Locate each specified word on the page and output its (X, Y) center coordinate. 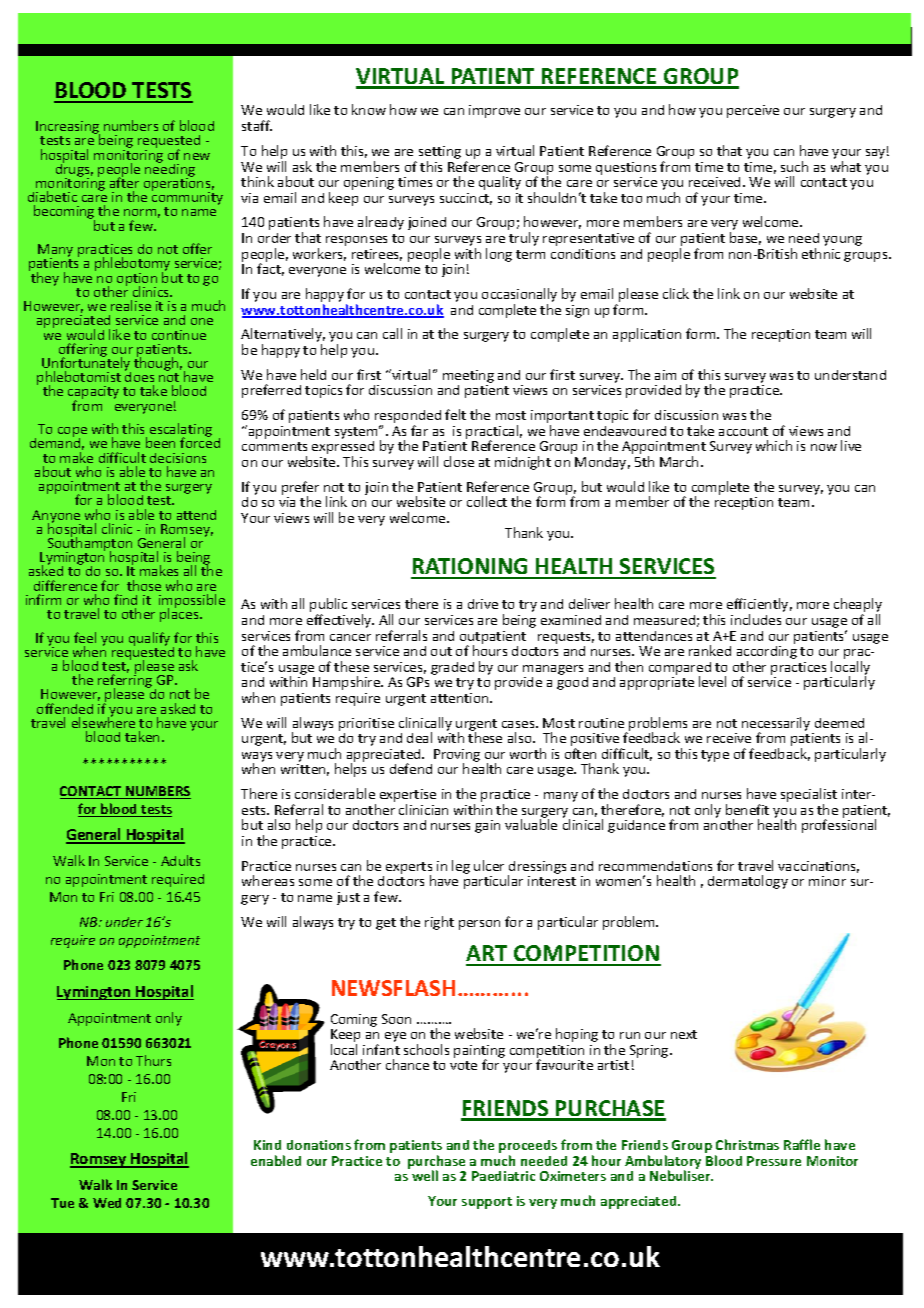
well (425, 1175)
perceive (753, 111)
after (124, 181)
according (767, 654)
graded (452, 668)
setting (440, 154)
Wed (107, 1203)
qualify (149, 639)
